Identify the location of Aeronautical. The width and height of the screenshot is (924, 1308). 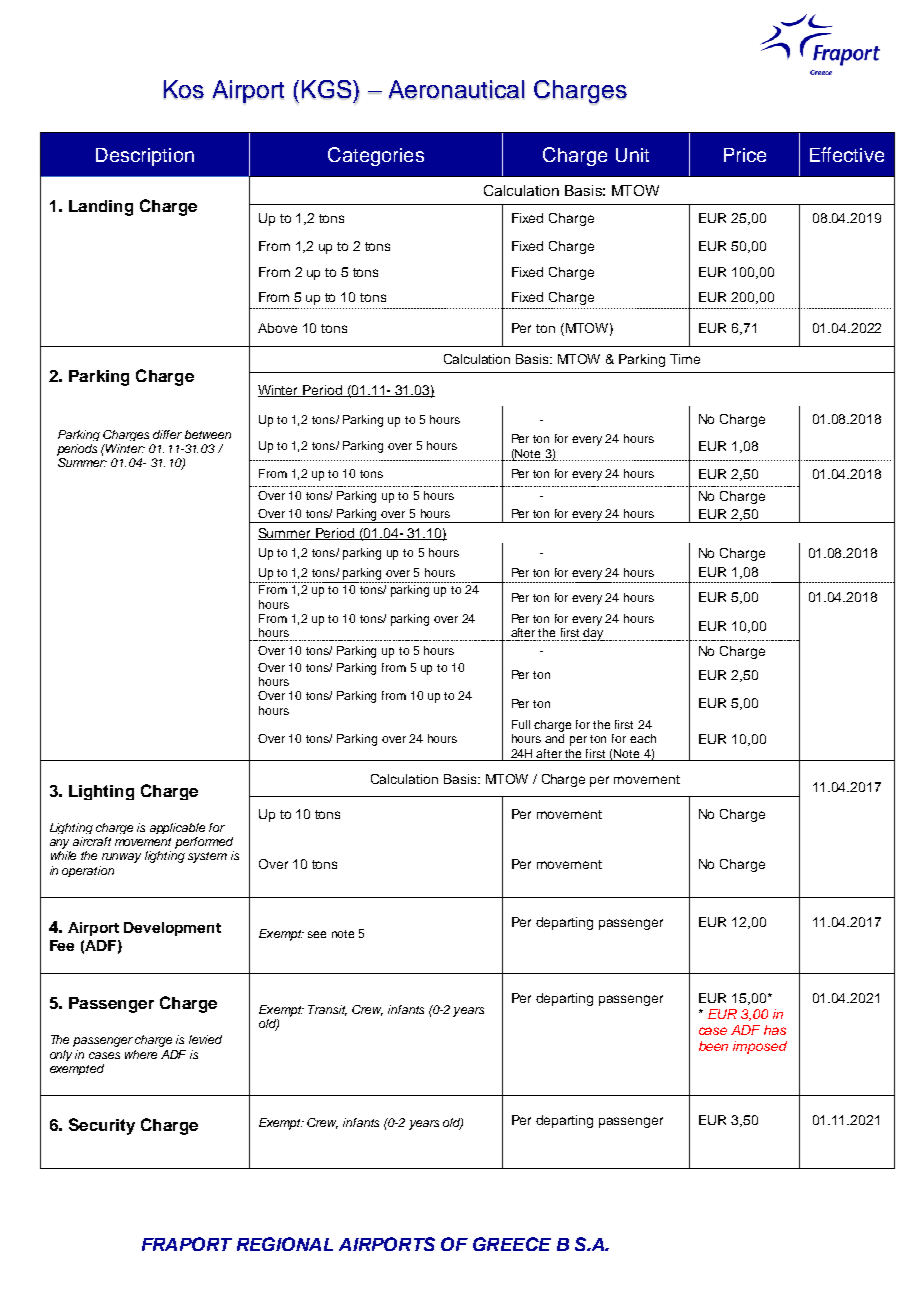
(456, 90).
